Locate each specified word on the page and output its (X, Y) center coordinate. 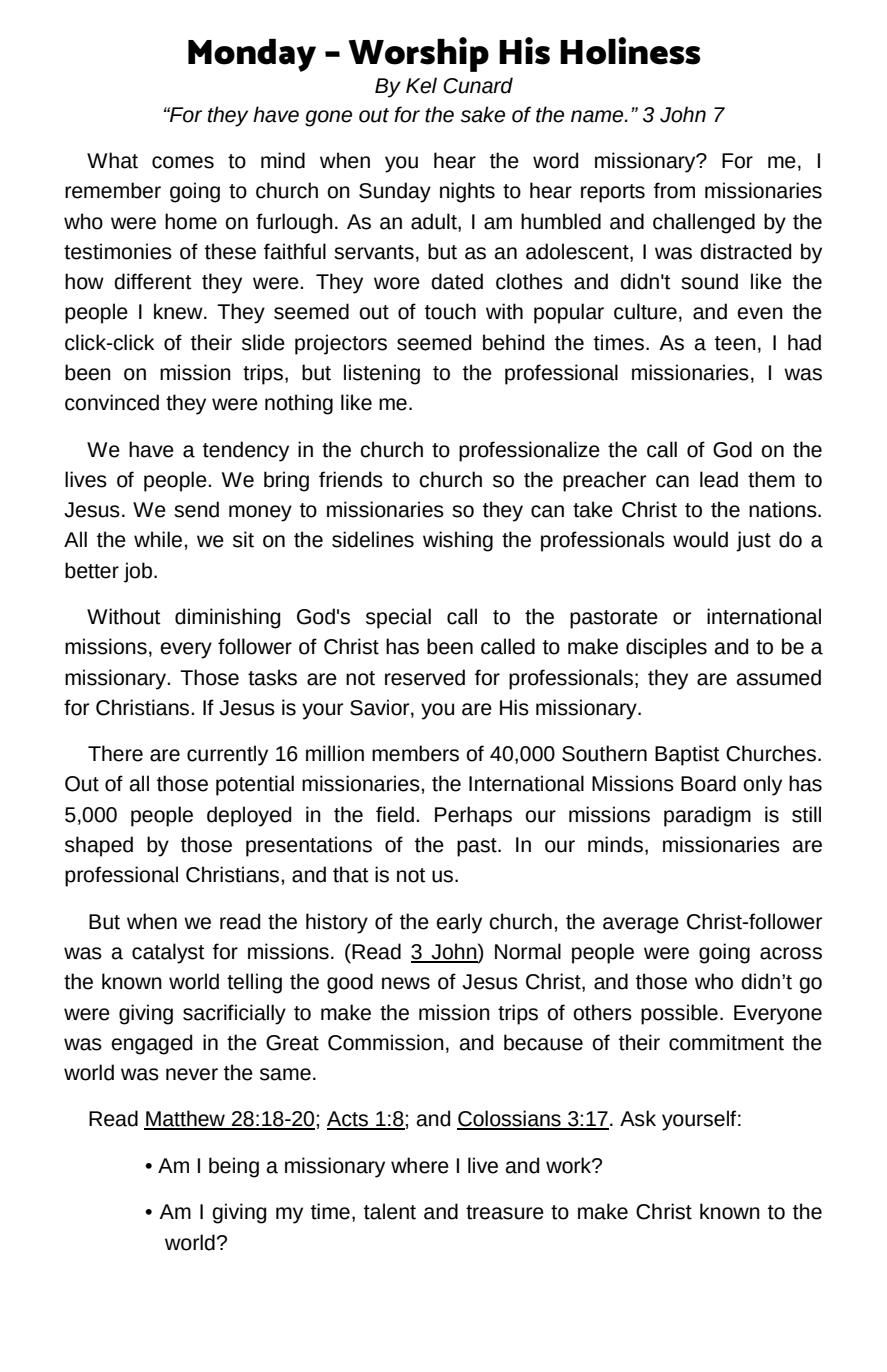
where (420, 1165)
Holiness (630, 51)
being (234, 1167)
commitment (726, 1042)
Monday (252, 55)
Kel (421, 85)
